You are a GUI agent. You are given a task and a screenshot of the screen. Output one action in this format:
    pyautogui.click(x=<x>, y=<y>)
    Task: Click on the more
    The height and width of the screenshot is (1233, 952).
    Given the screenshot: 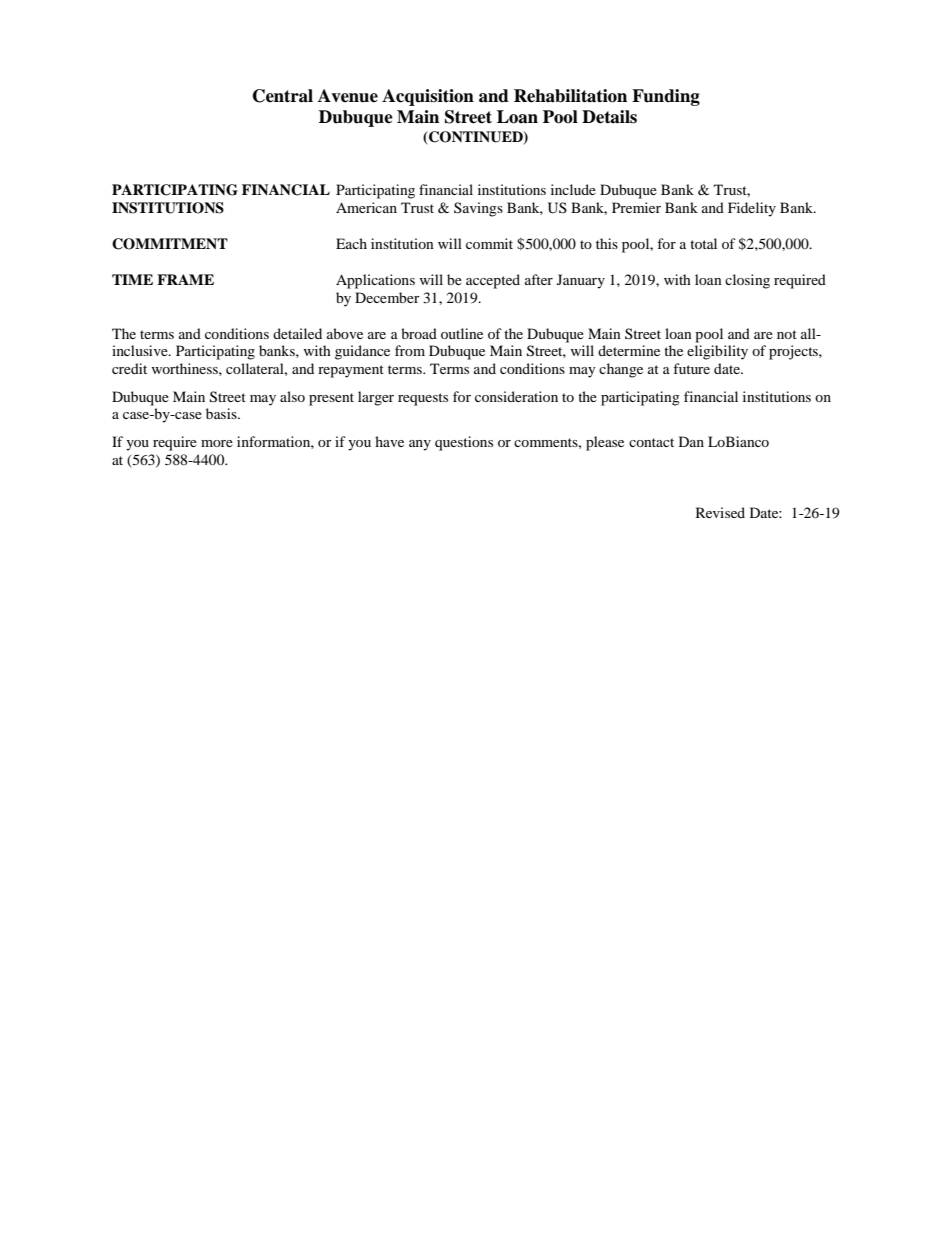 What is the action you would take?
    pyautogui.click(x=217, y=443)
